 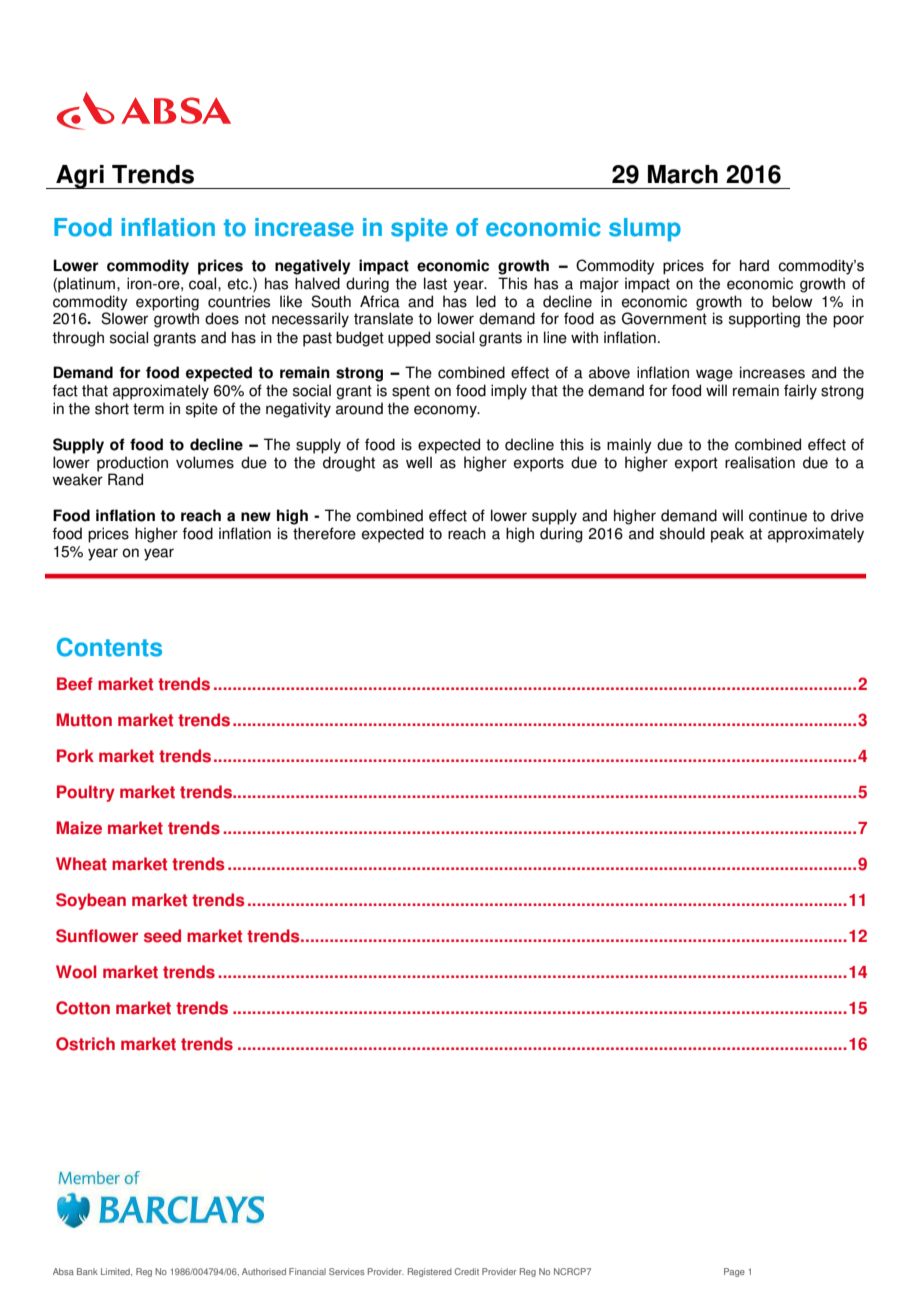 I want to click on realisation, so click(x=760, y=462).
